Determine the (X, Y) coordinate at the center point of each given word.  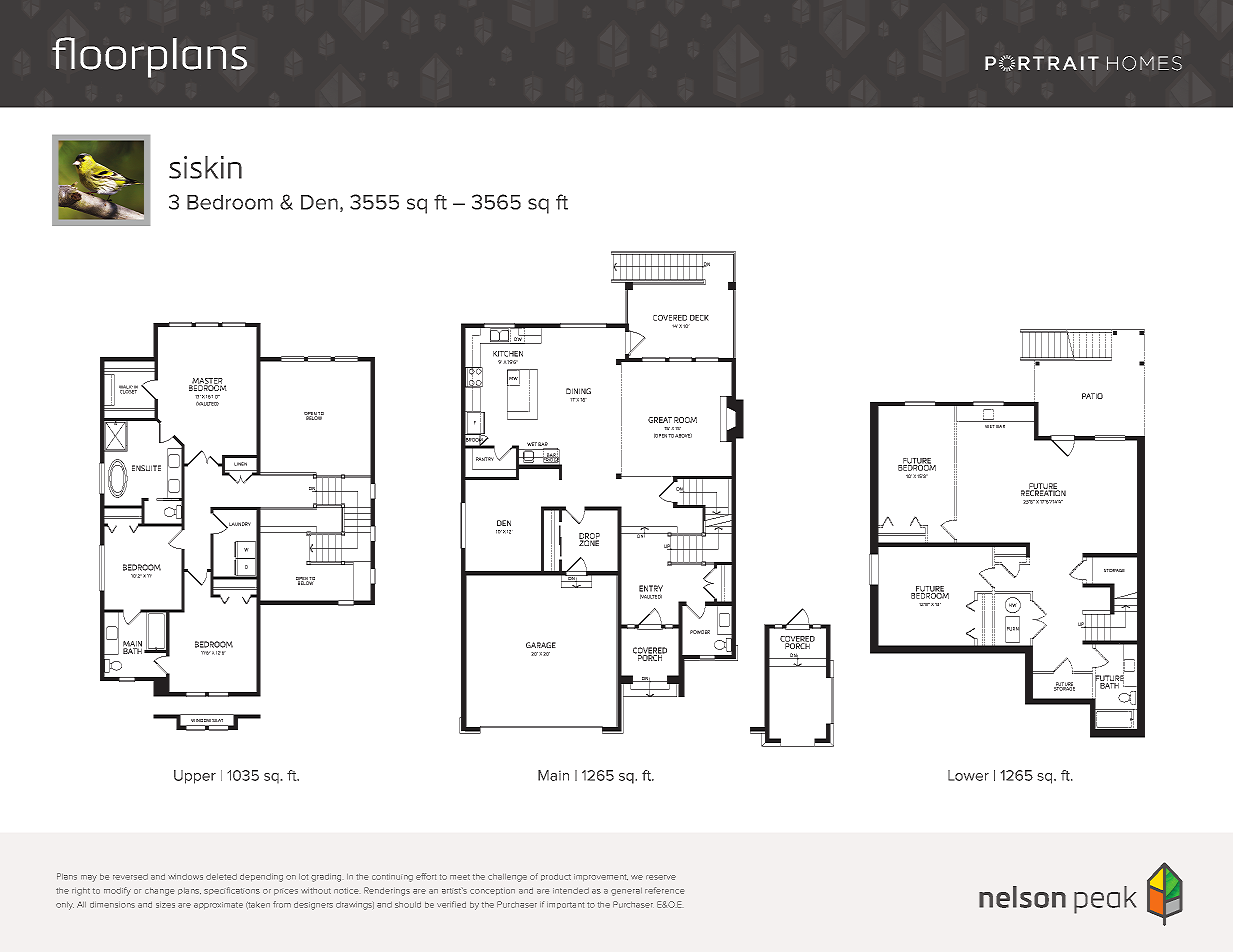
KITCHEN (508, 354)
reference (664, 890)
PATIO (1092, 396)
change (159, 892)
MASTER (207, 382)
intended (571, 891)
